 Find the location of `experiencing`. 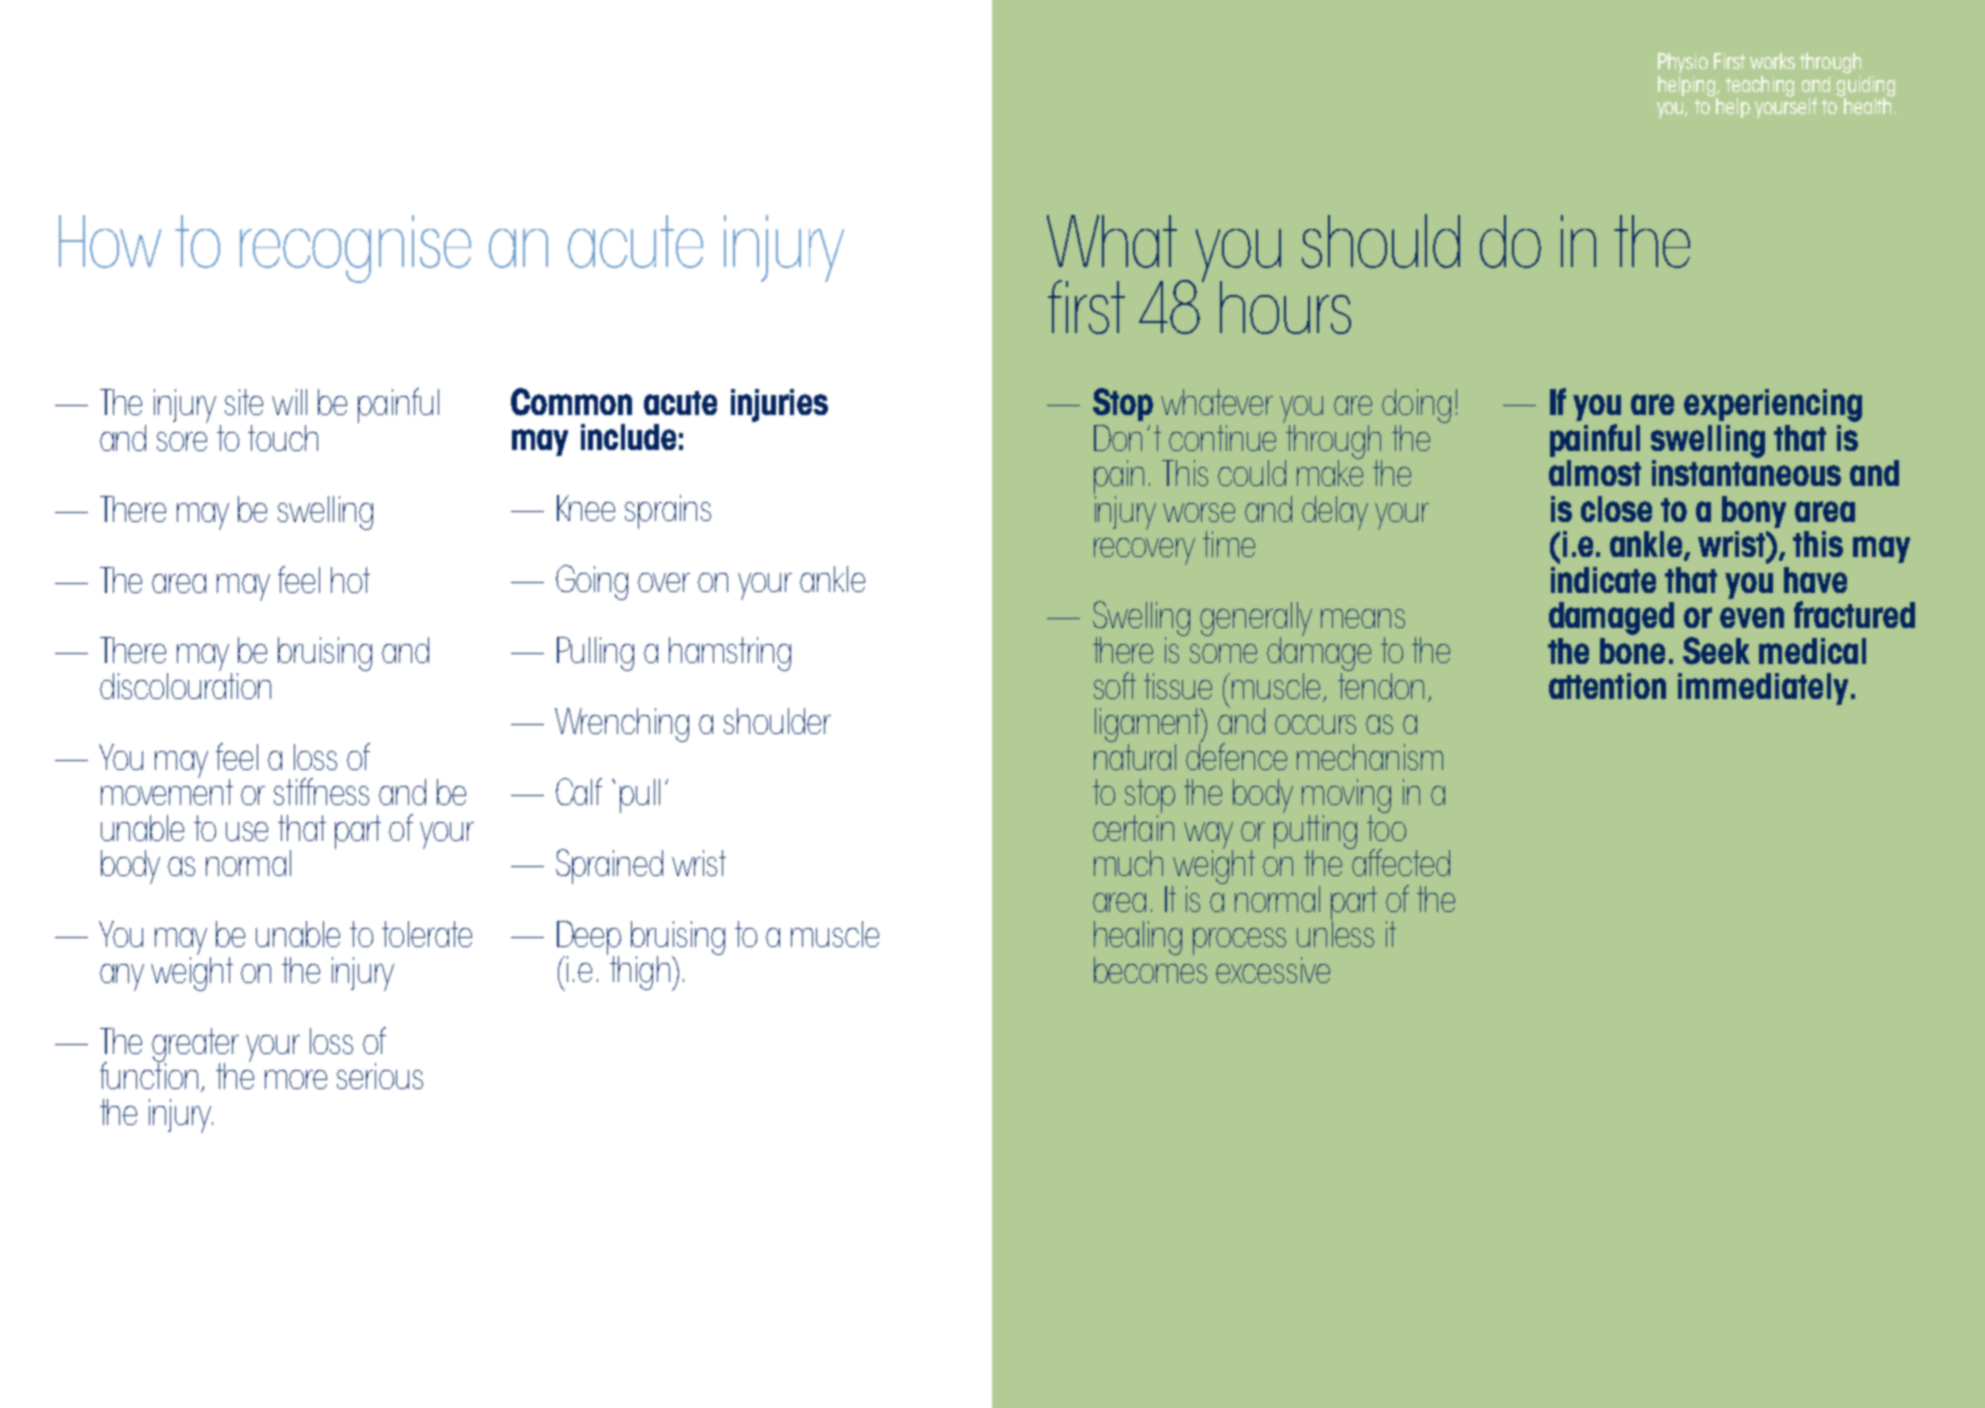

experiencing is located at coordinates (1773, 405).
